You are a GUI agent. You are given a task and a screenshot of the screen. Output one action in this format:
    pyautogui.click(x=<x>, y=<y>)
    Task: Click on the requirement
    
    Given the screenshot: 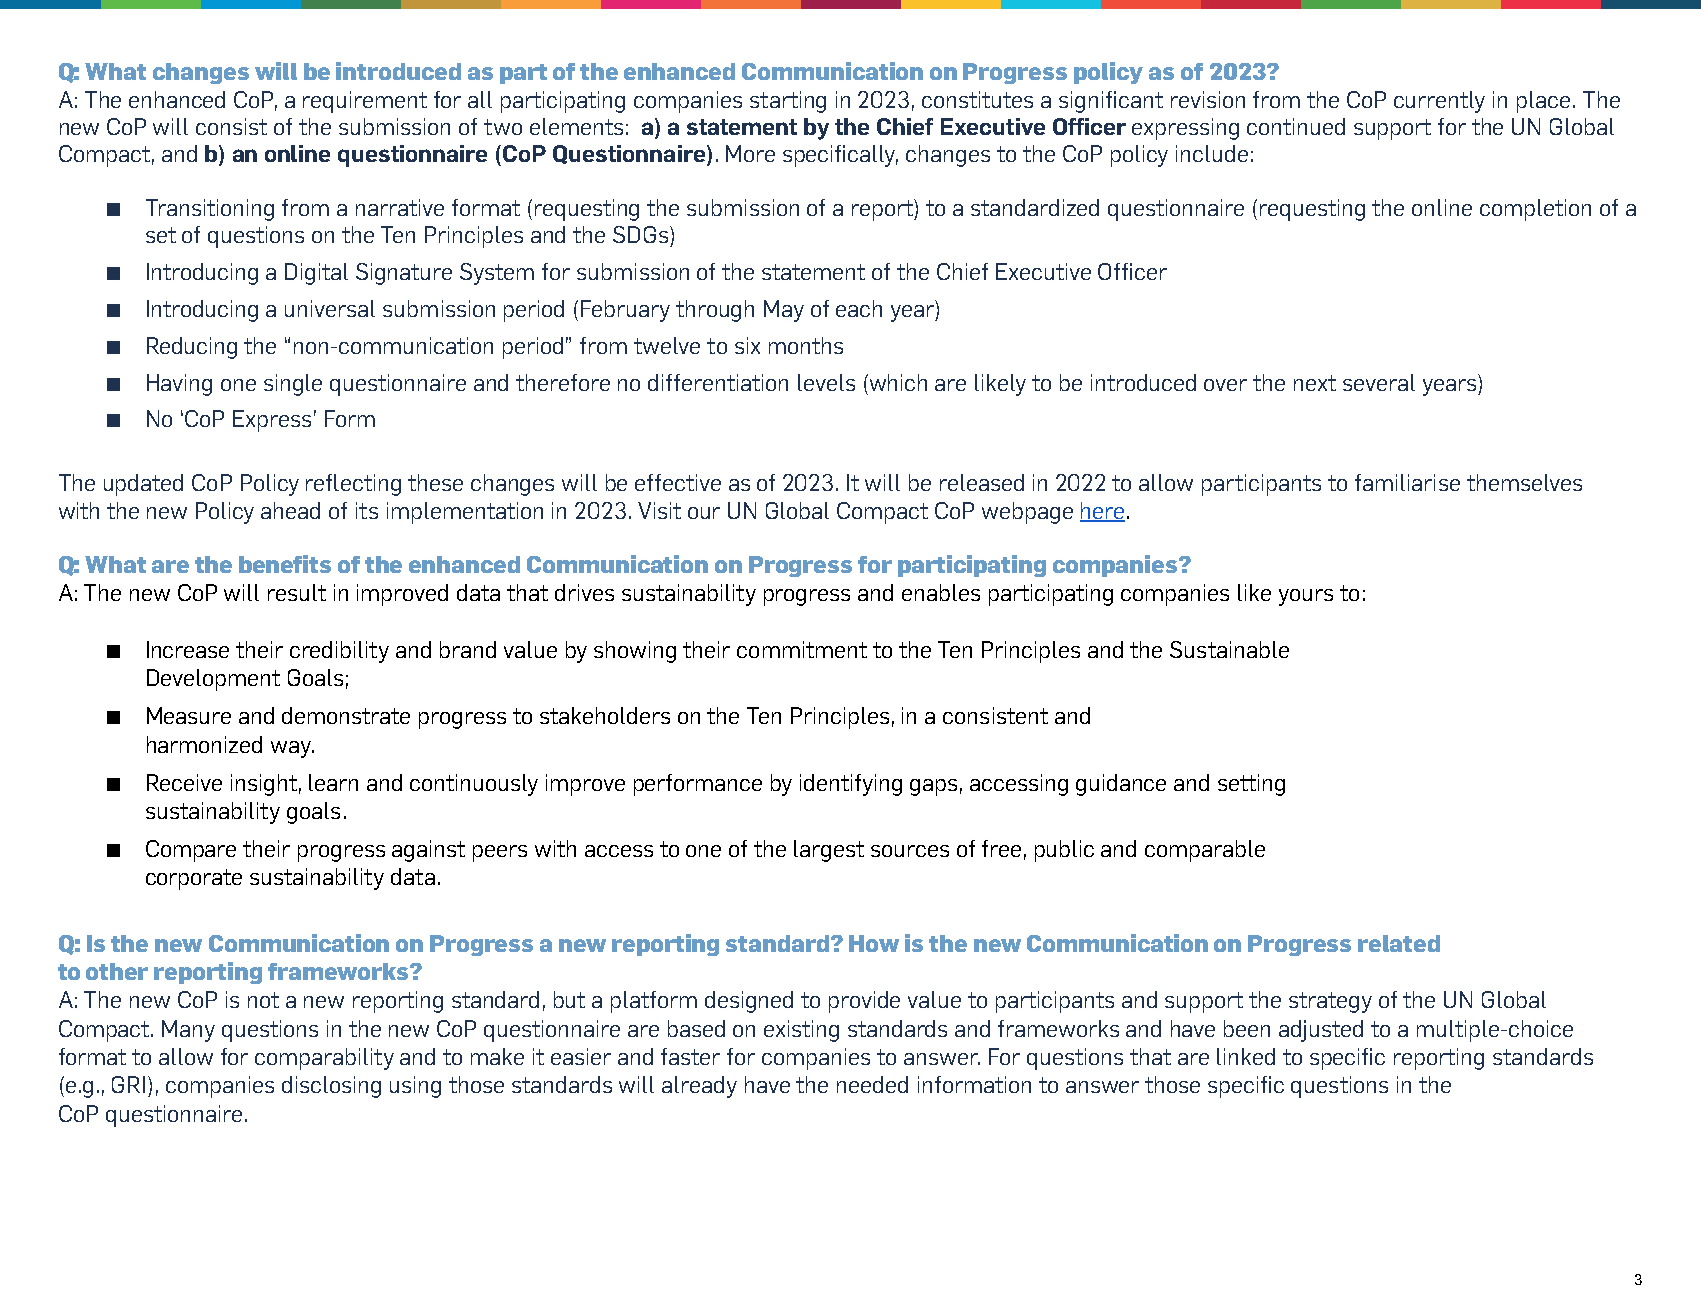 What is the action you would take?
    pyautogui.click(x=365, y=102)
